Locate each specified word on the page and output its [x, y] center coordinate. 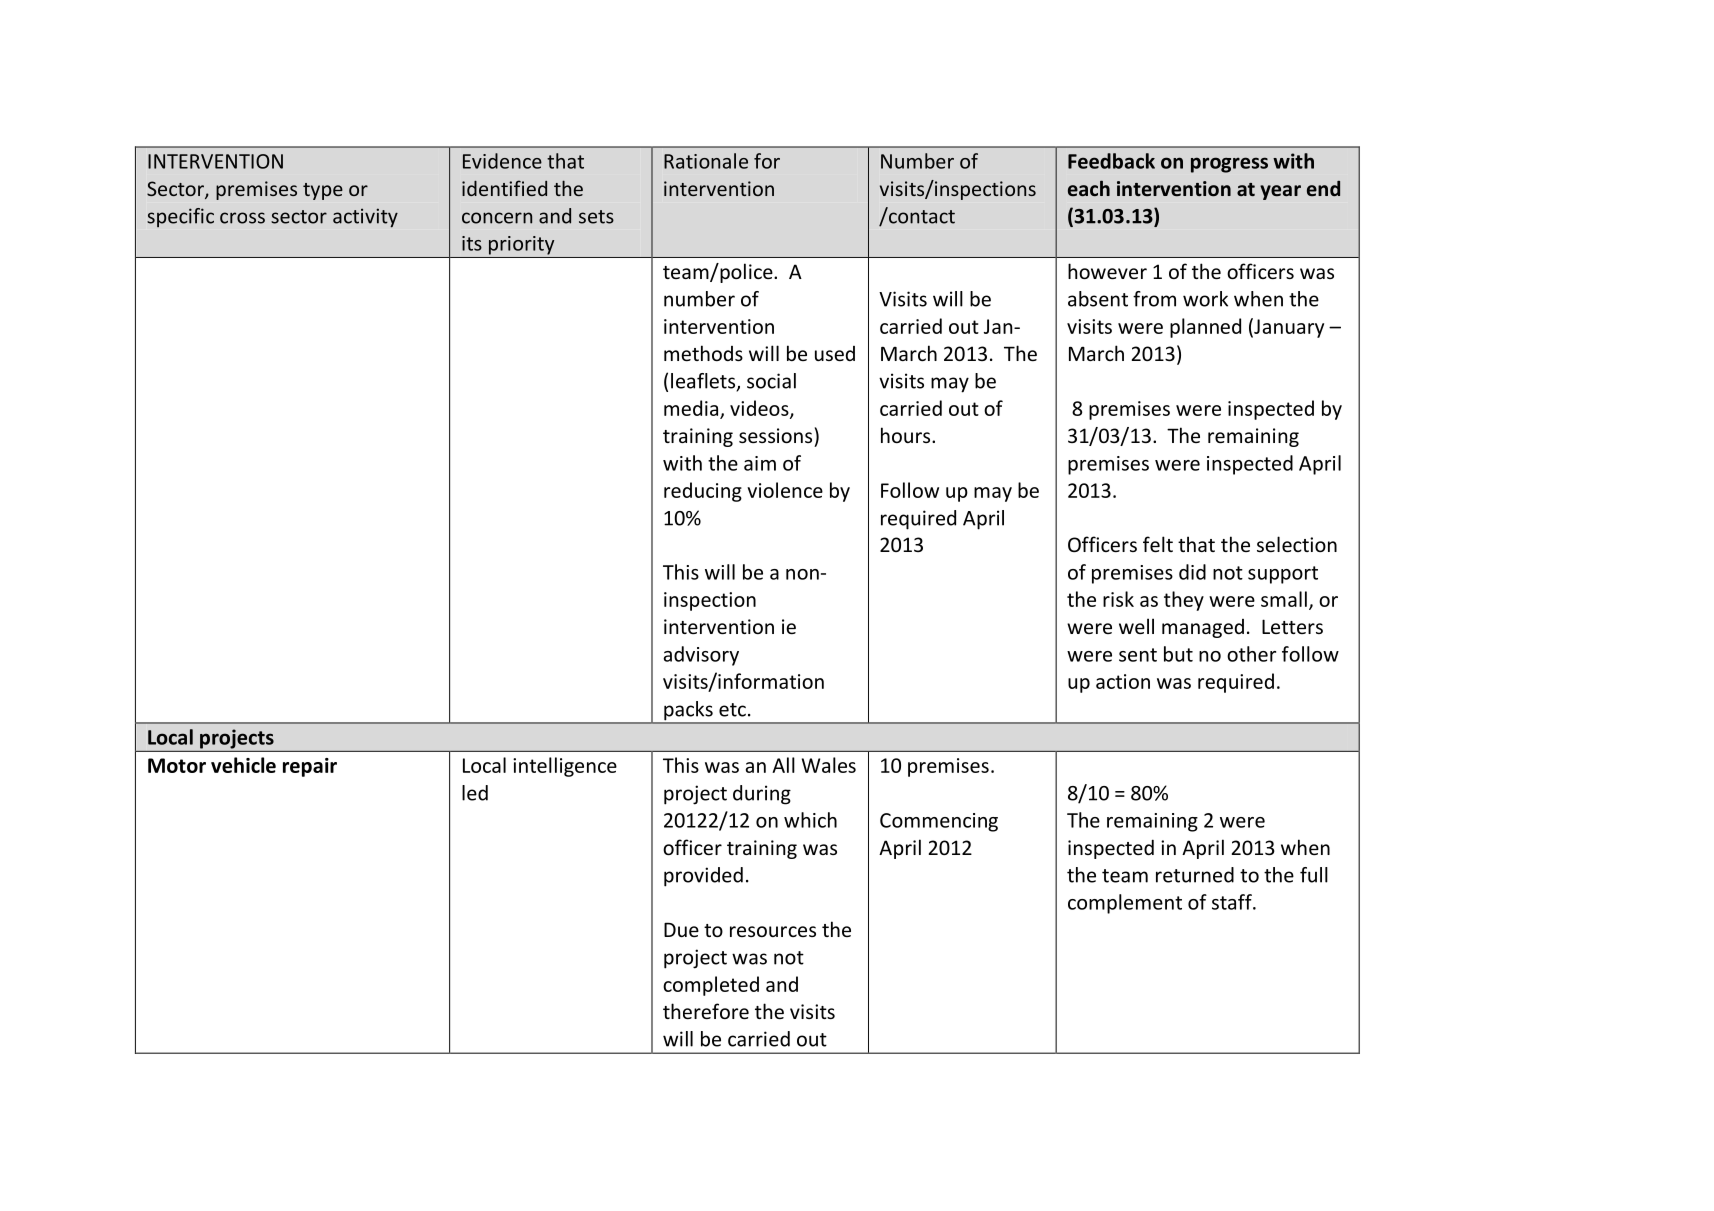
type [323, 191]
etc [732, 710]
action [1123, 681]
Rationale [706, 161]
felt [1158, 544]
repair [310, 767]
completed [711, 986]
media [692, 409]
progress [1229, 165]
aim [760, 463]
